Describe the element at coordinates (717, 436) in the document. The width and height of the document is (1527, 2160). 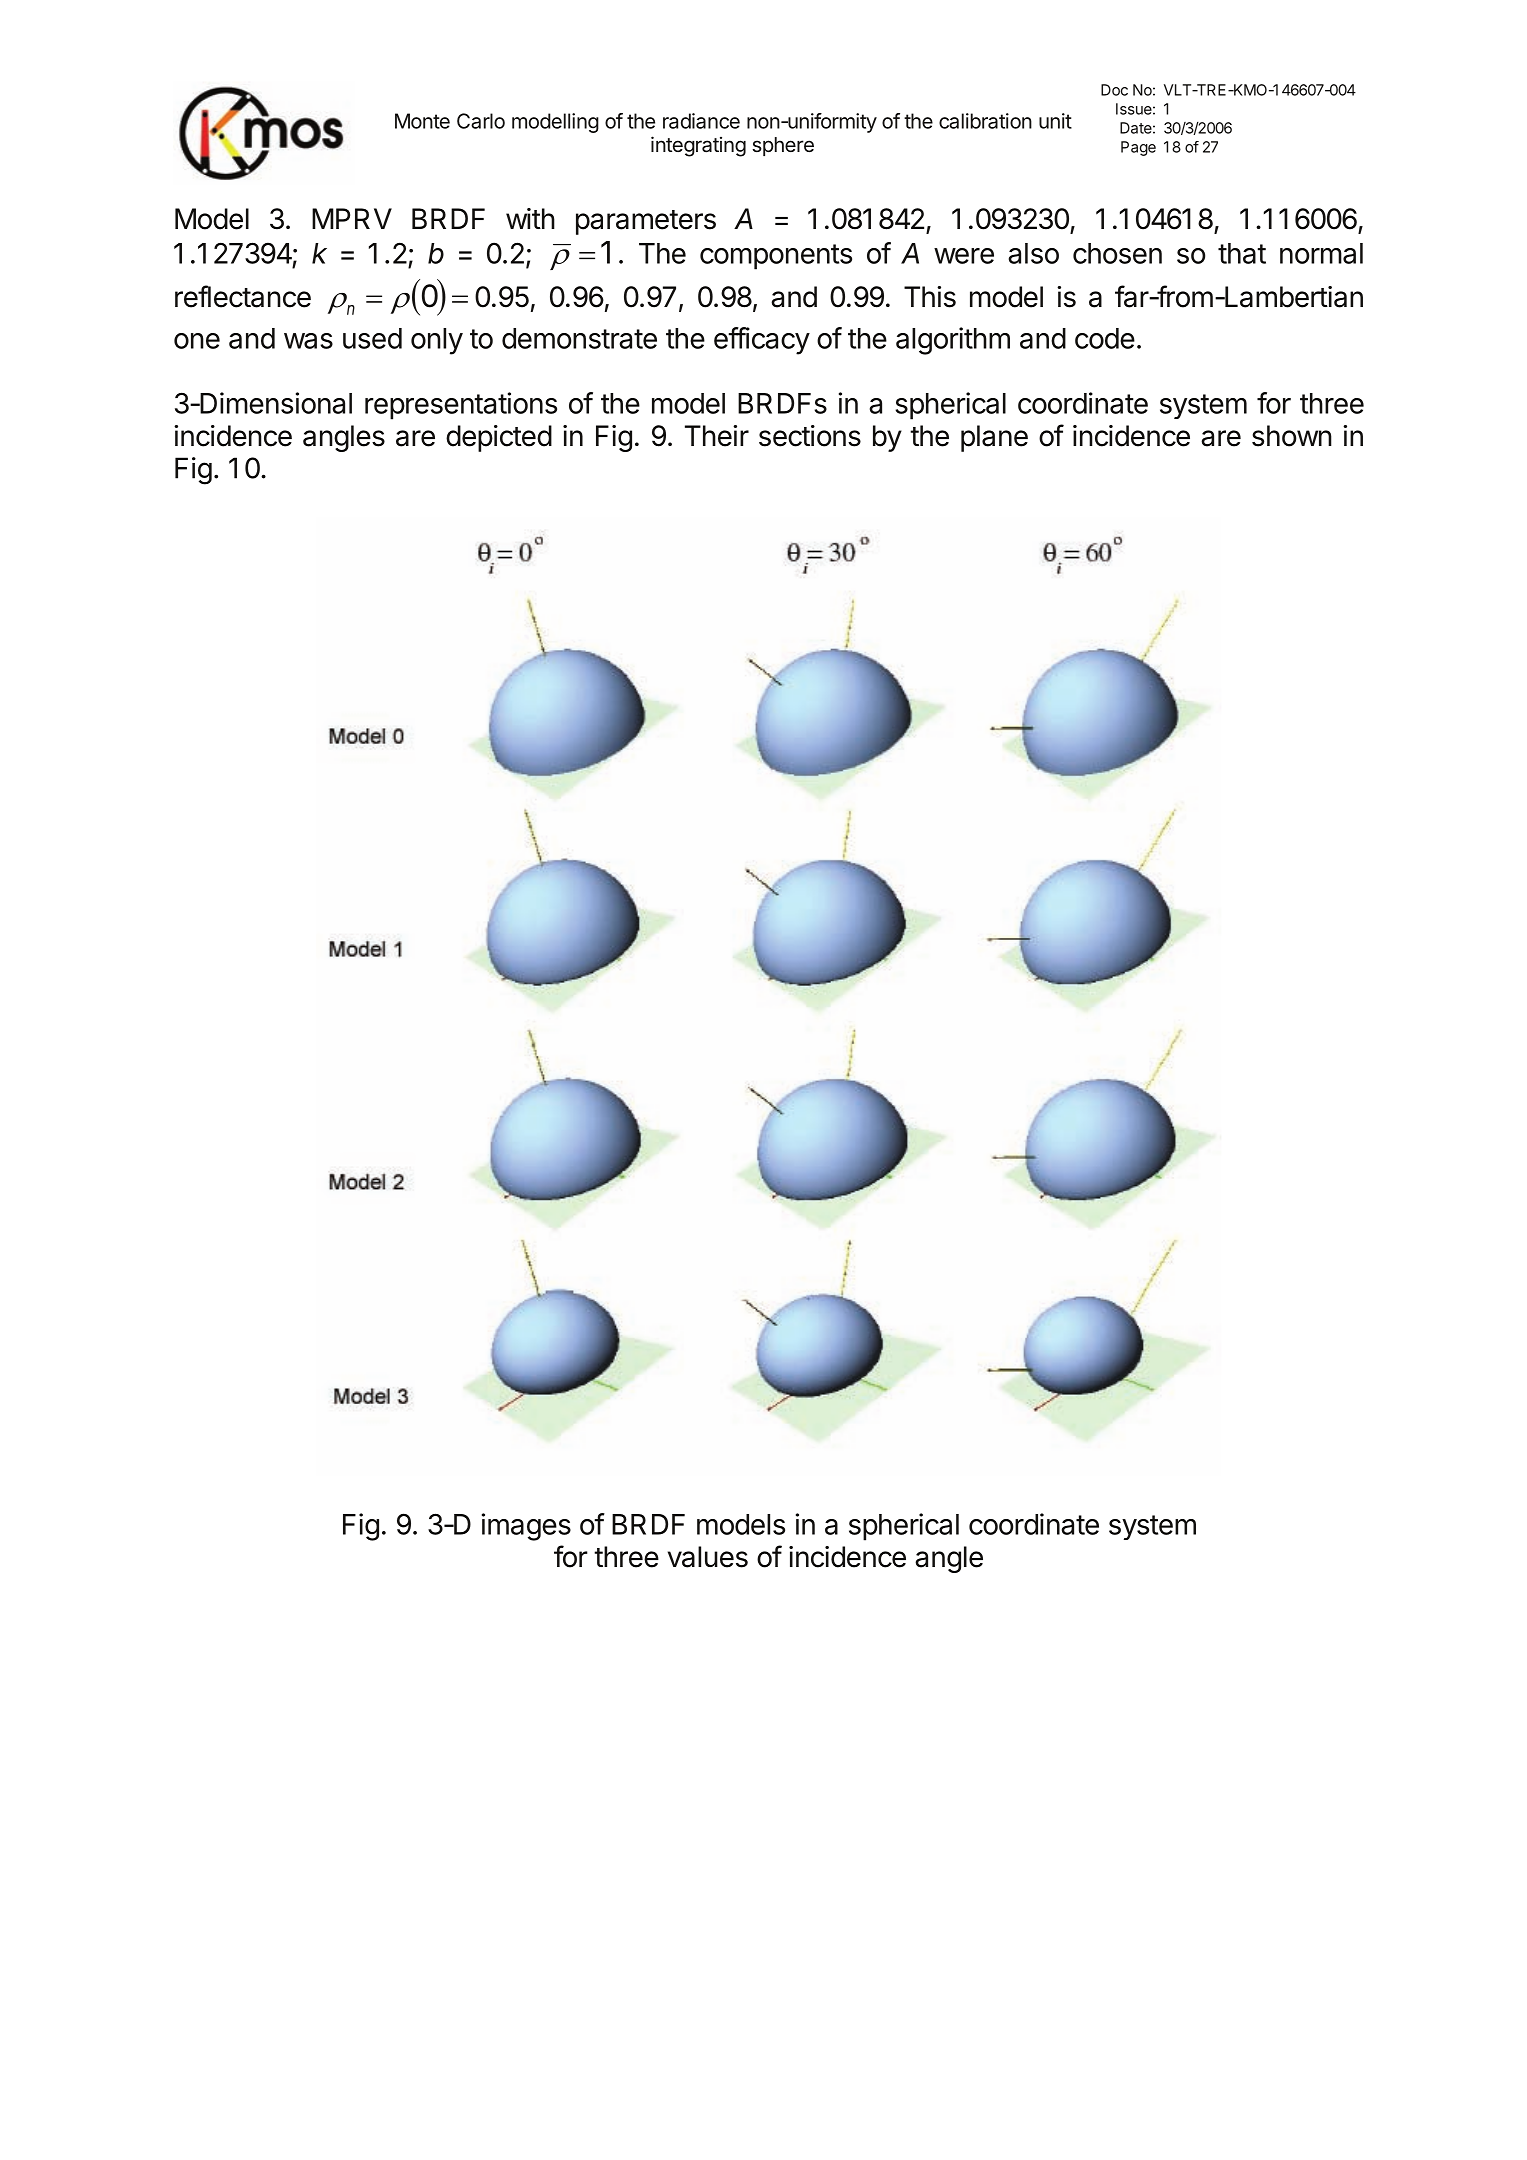
I see `Their` at that location.
